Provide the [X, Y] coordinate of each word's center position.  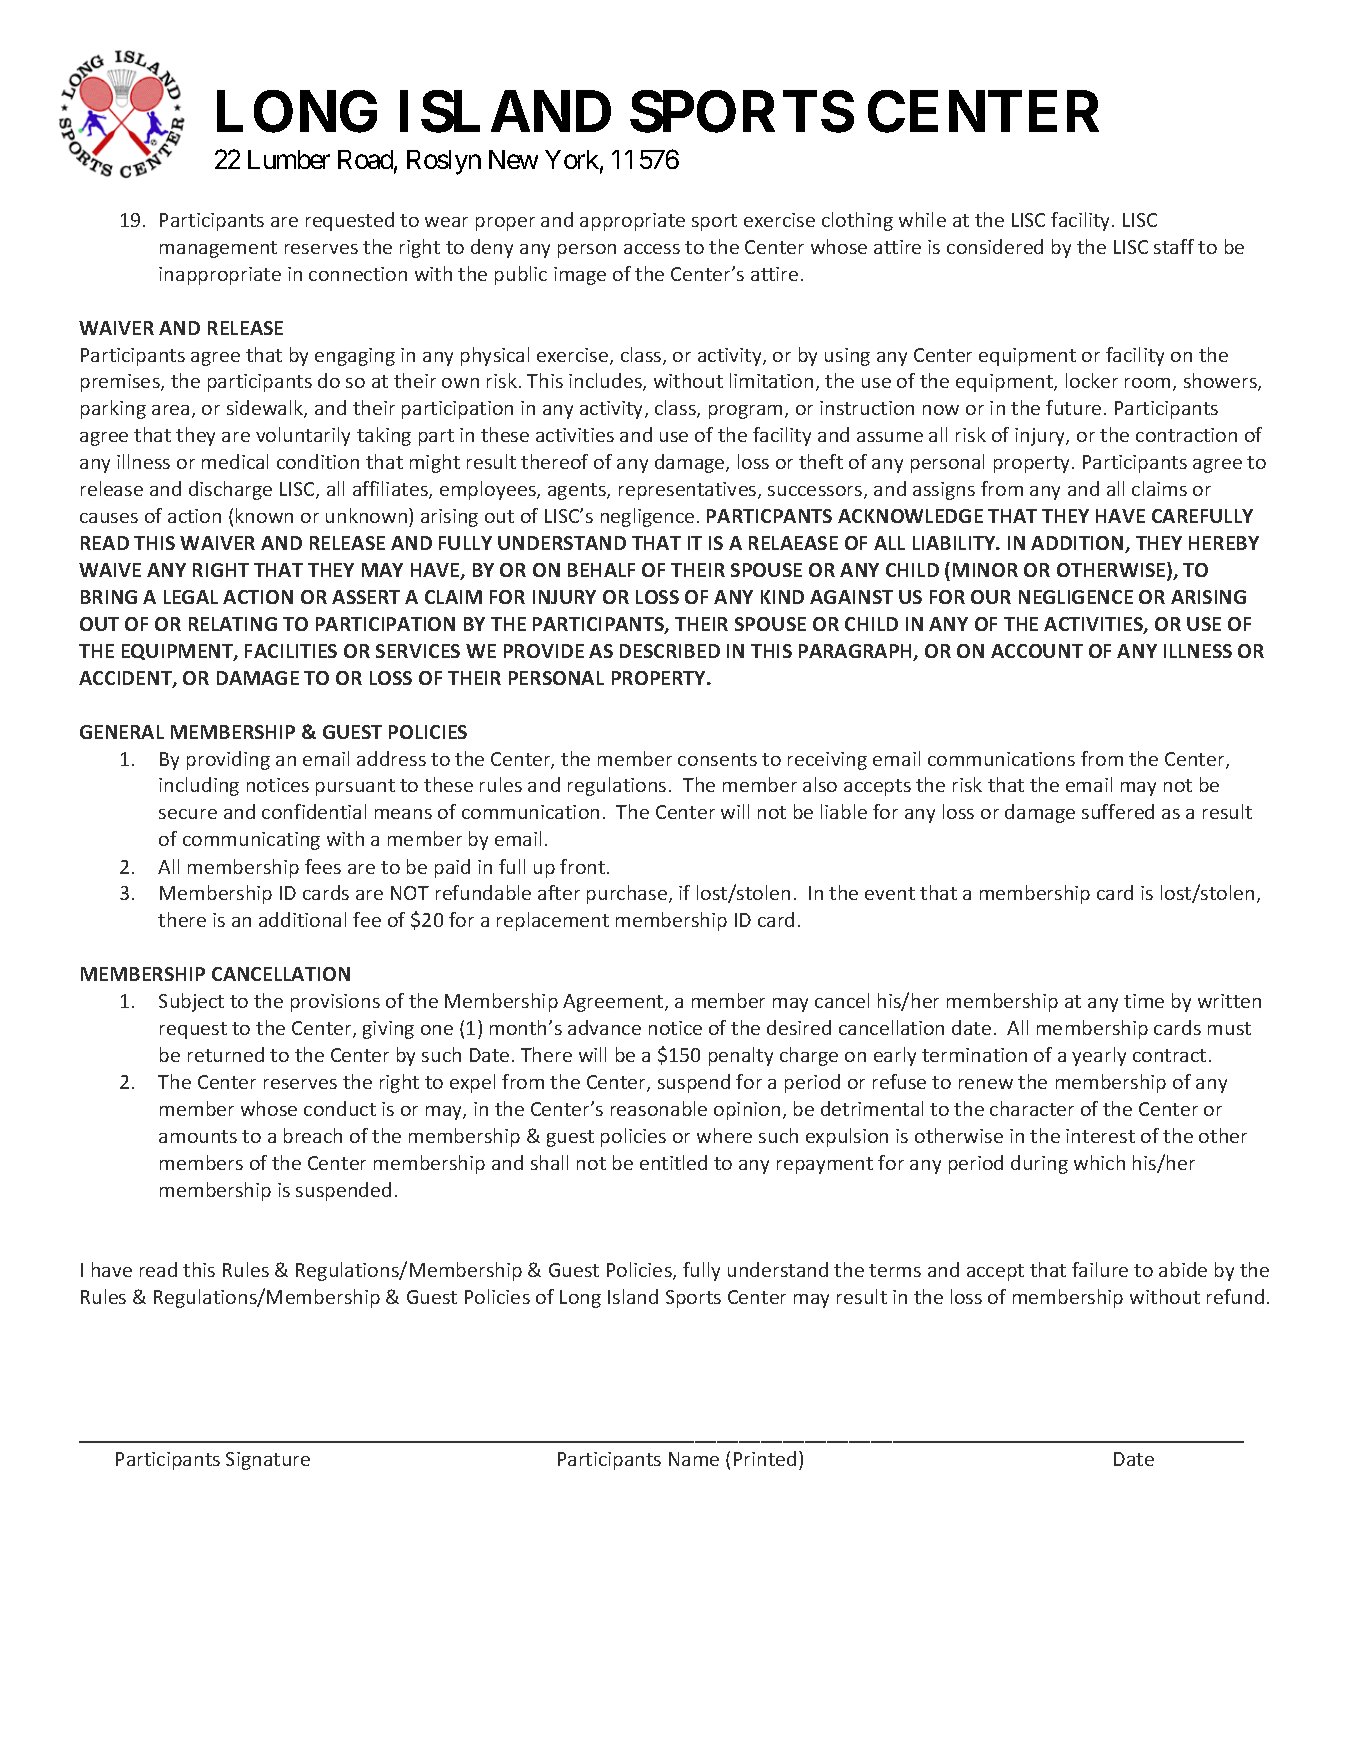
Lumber [289, 159]
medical [235, 461]
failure [1100, 1269]
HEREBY [1224, 543]
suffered [1118, 811]
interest [1100, 1136]
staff [1174, 246]
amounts [198, 1136]
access [652, 249]
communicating [251, 841]
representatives [689, 491]
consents [717, 759]
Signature [268, 1461]
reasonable [659, 1108]
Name [694, 1459]
